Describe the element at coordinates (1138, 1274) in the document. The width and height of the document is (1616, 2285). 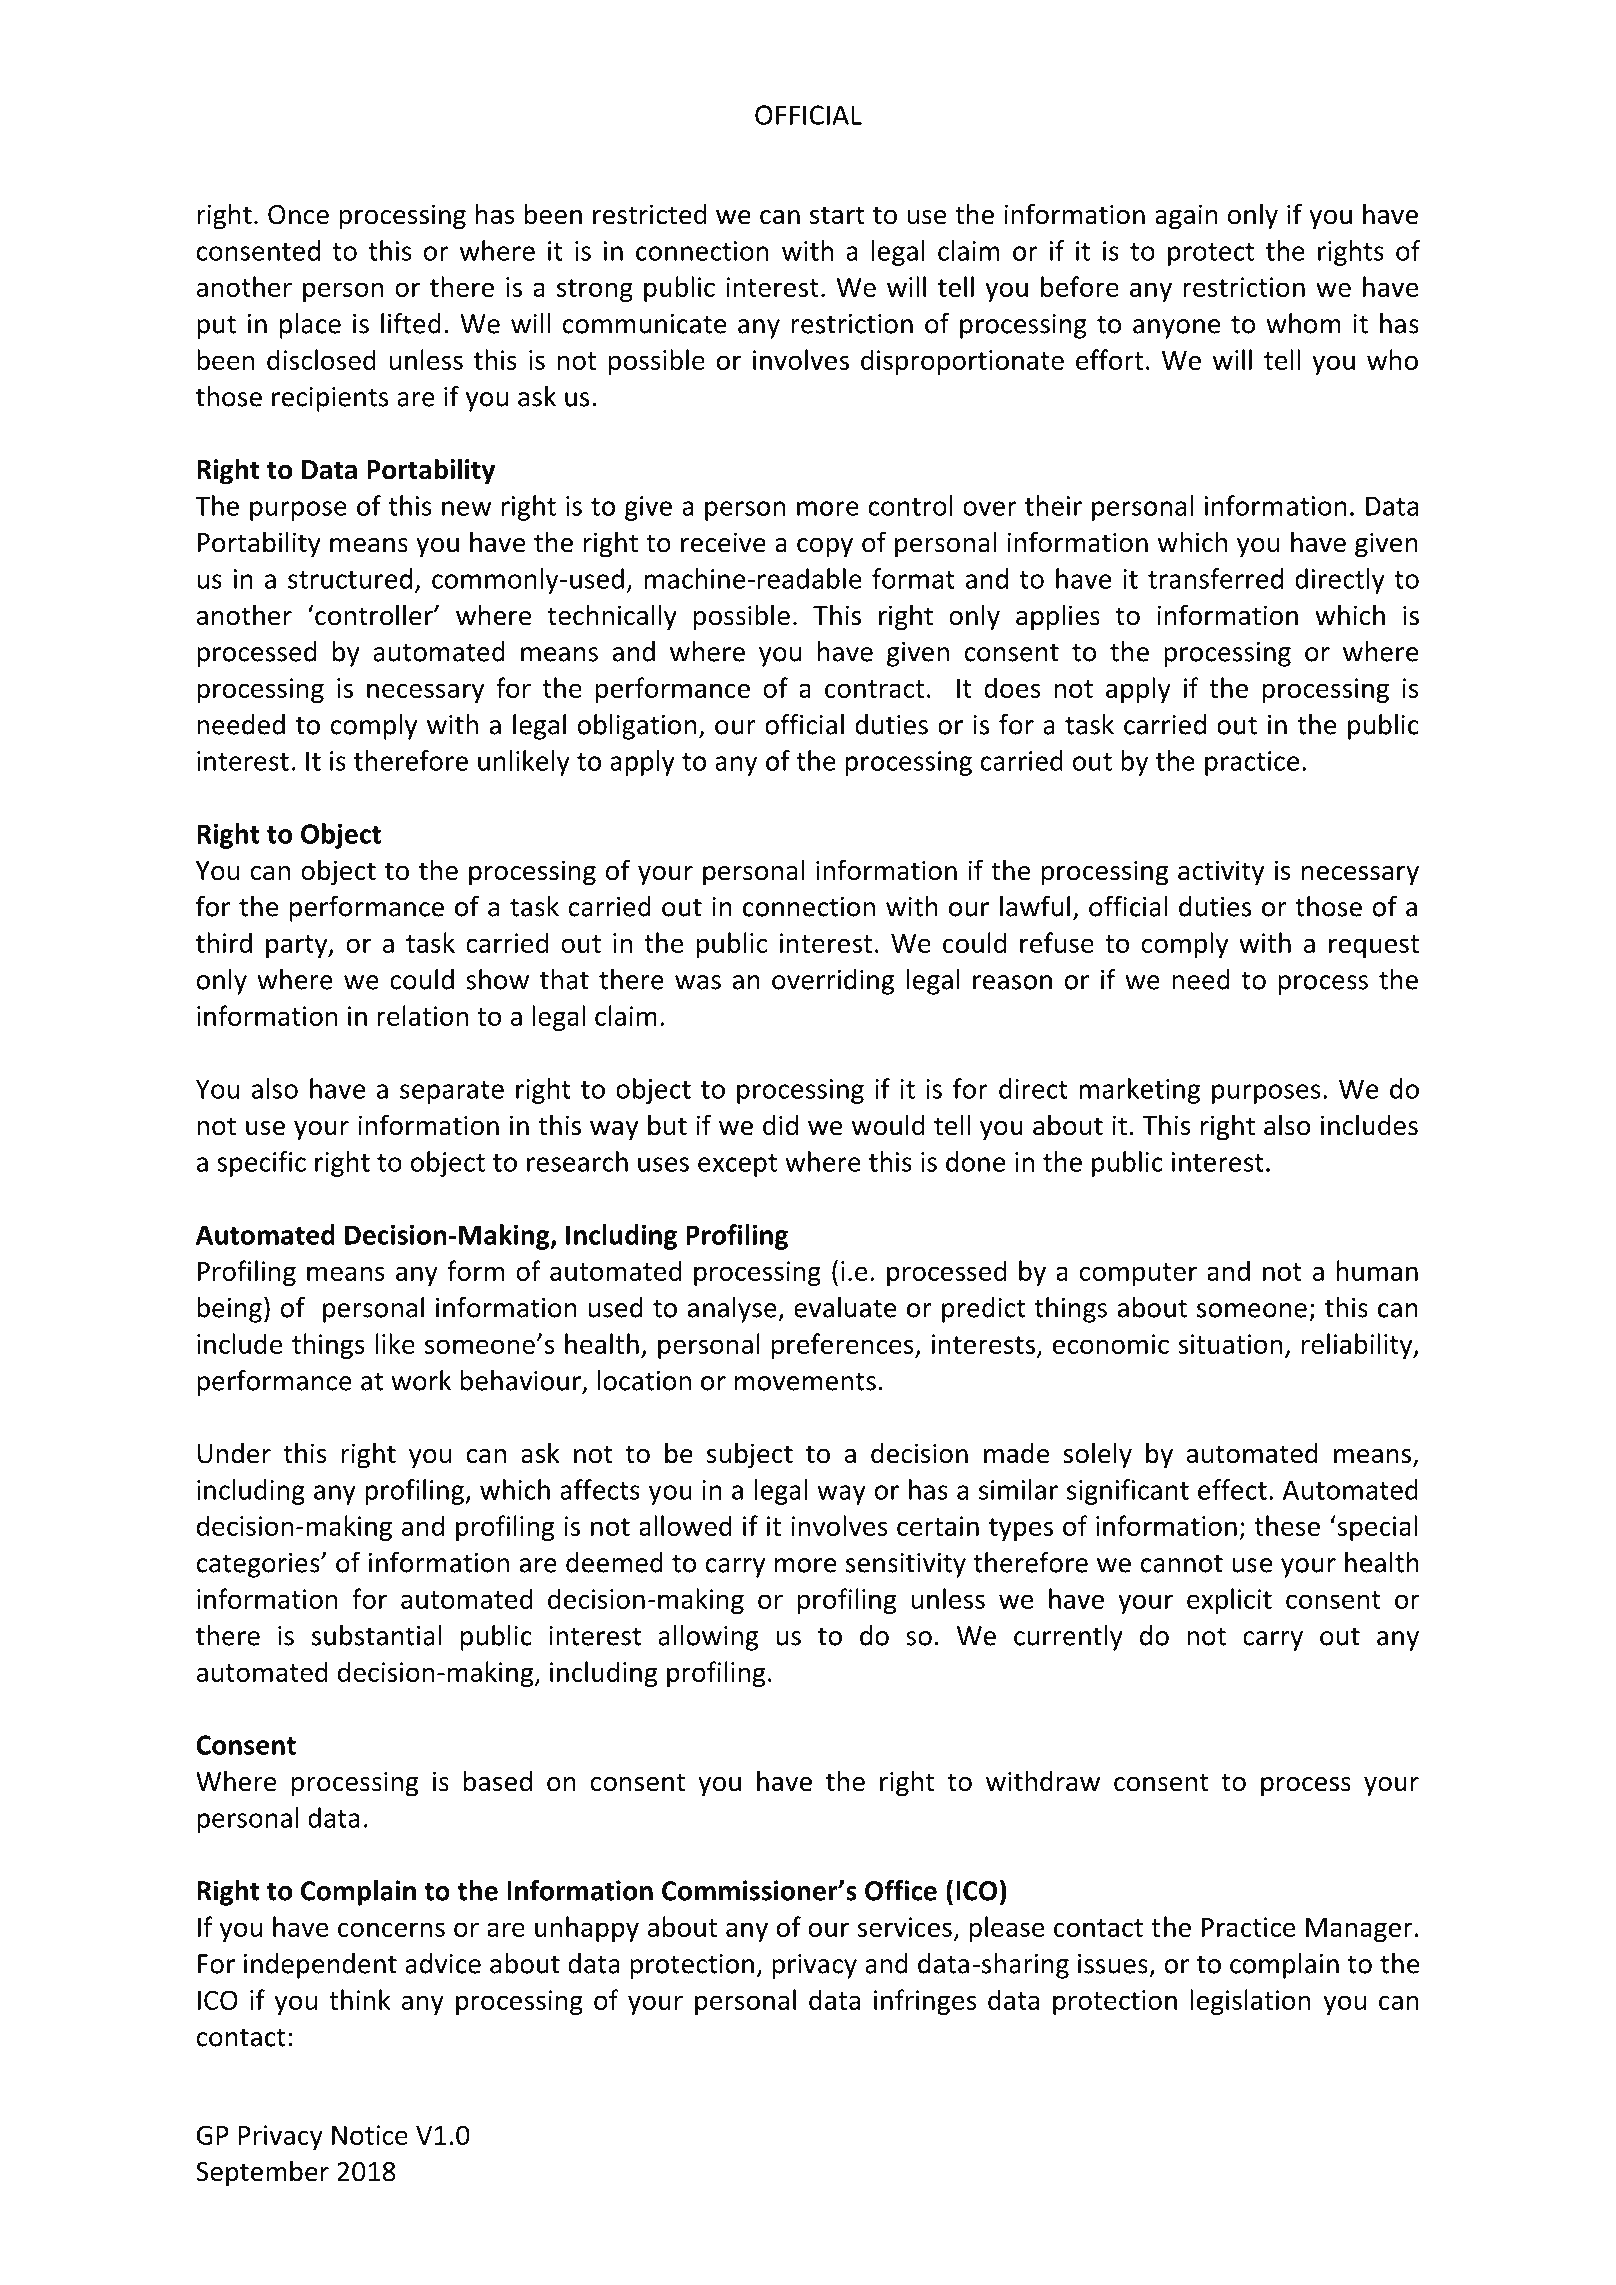
I see `computer` at that location.
